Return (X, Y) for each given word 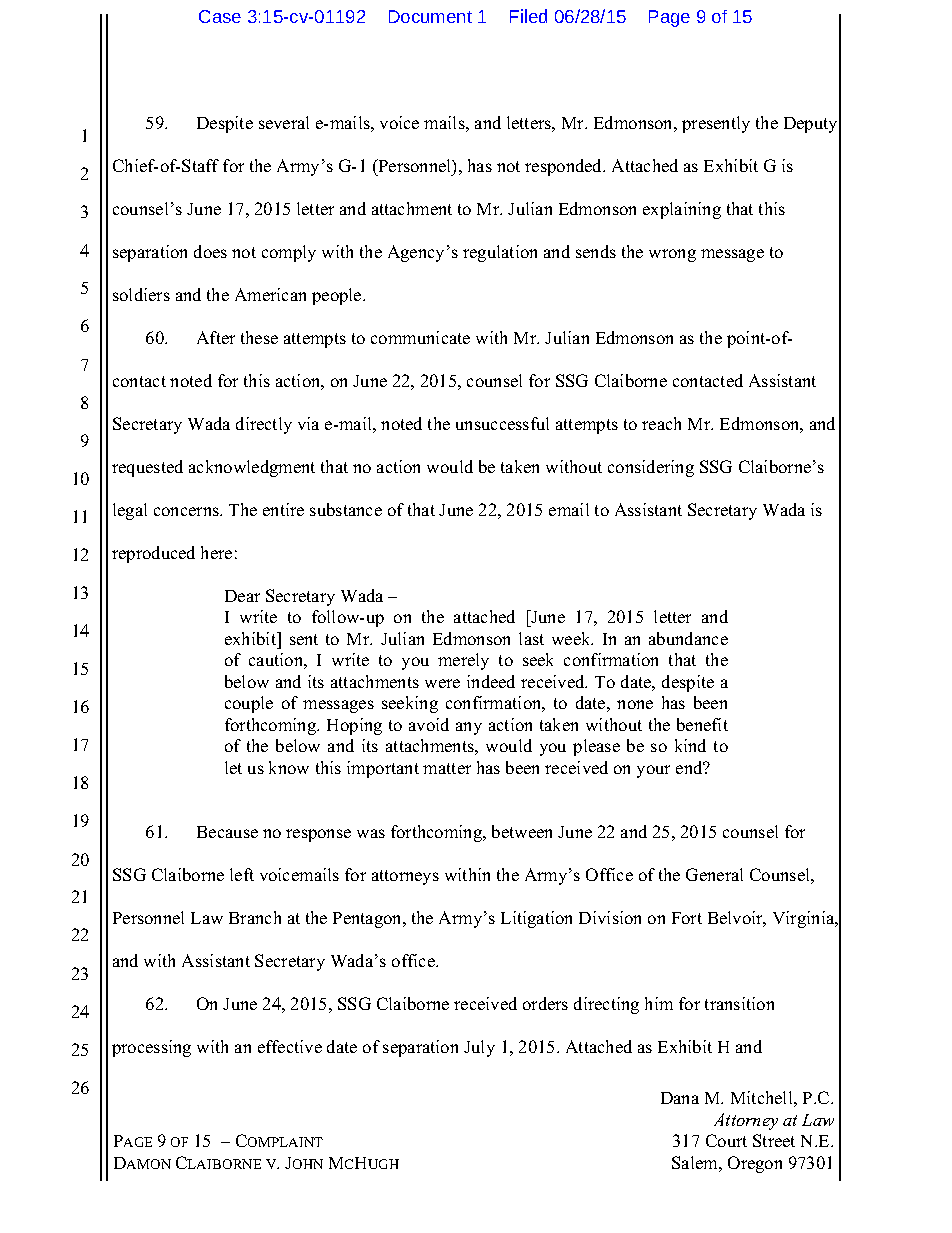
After (216, 337)
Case (220, 16)
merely (463, 661)
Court (726, 1140)
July (479, 1048)
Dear (242, 596)
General (714, 874)
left (242, 874)
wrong (672, 255)
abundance (688, 638)
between (522, 831)
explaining (682, 210)
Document (430, 16)
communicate (420, 337)
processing (151, 1048)
